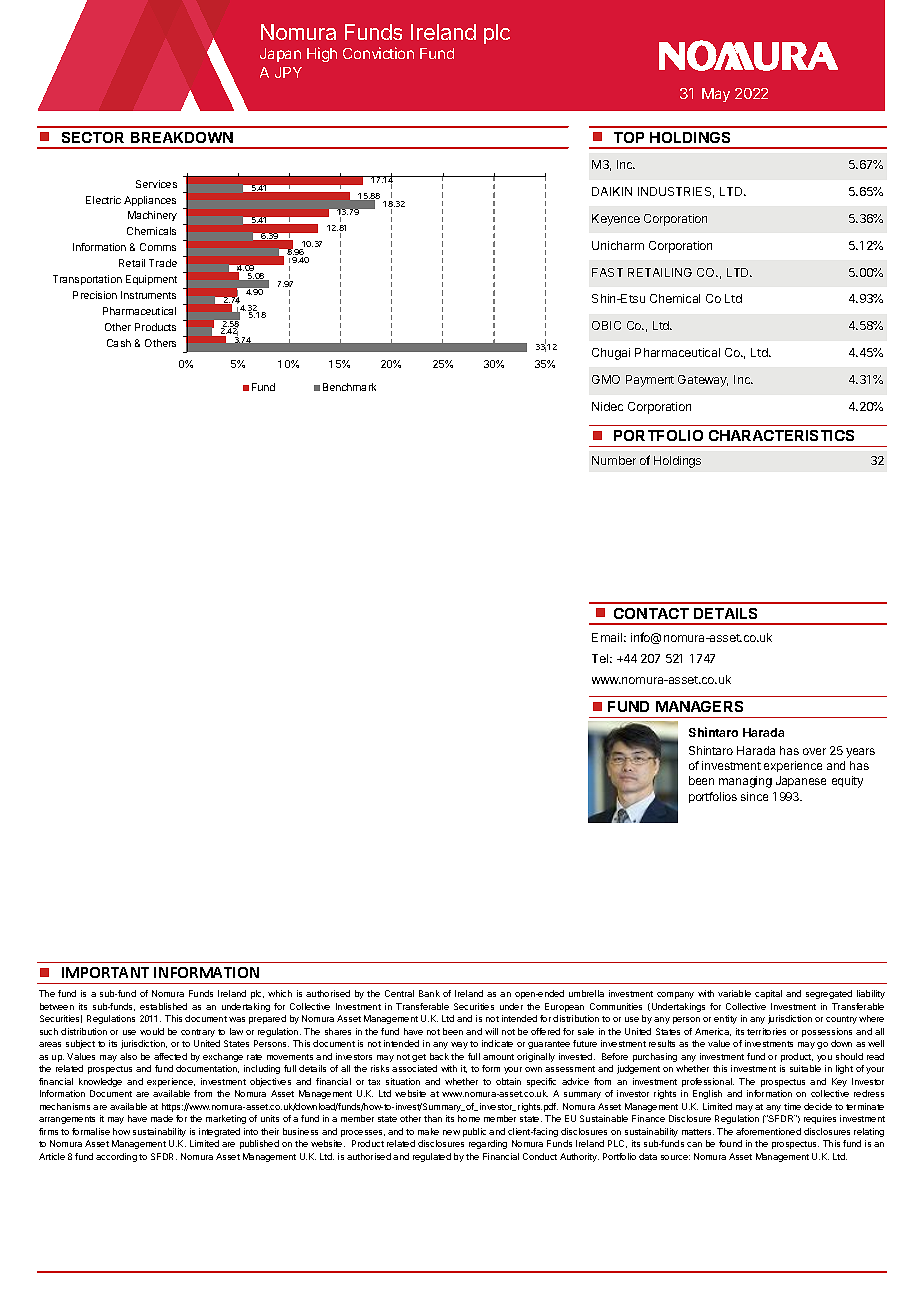 The height and width of the page is (1308, 924). Describe the element at coordinates (119, 343) in the page. I see `Cash` at that location.
